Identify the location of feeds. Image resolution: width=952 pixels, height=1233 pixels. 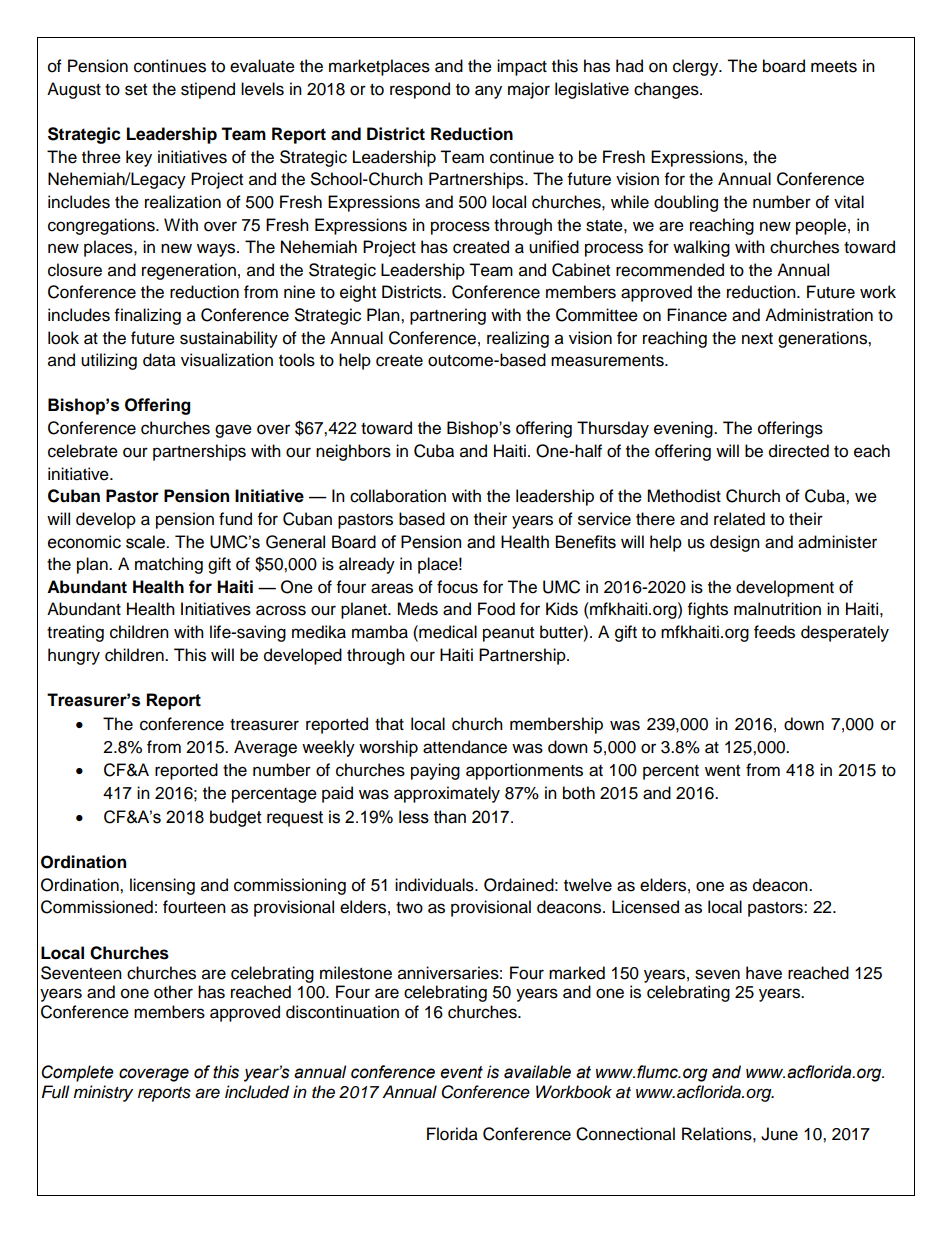
(774, 632).
